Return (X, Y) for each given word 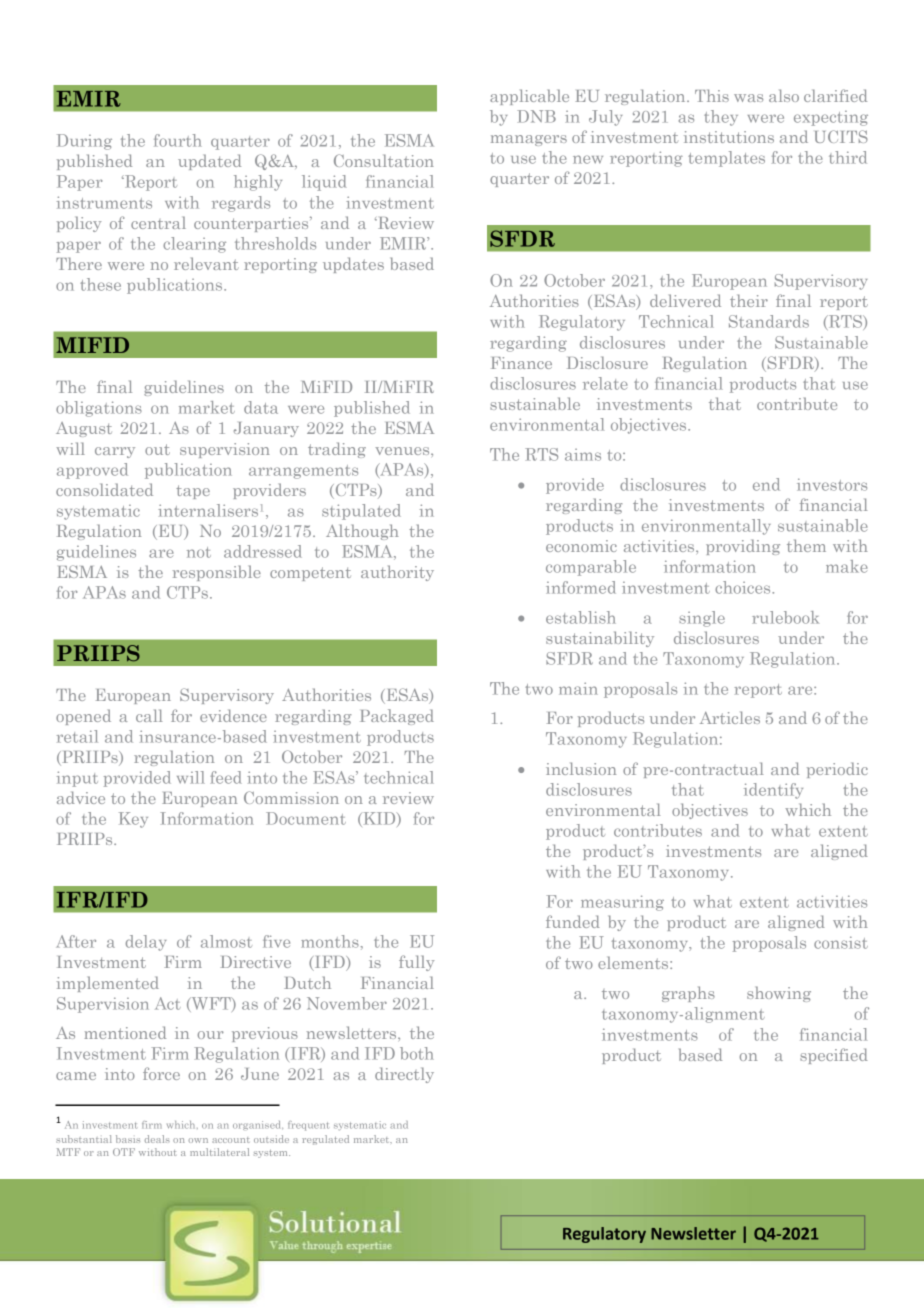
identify (773, 791)
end (766, 484)
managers (529, 140)
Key (133, 820)
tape (193, 492)
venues (403, 451)
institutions (729, 137)
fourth (178, 140)
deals (157, 1139)
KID (379, 819)
